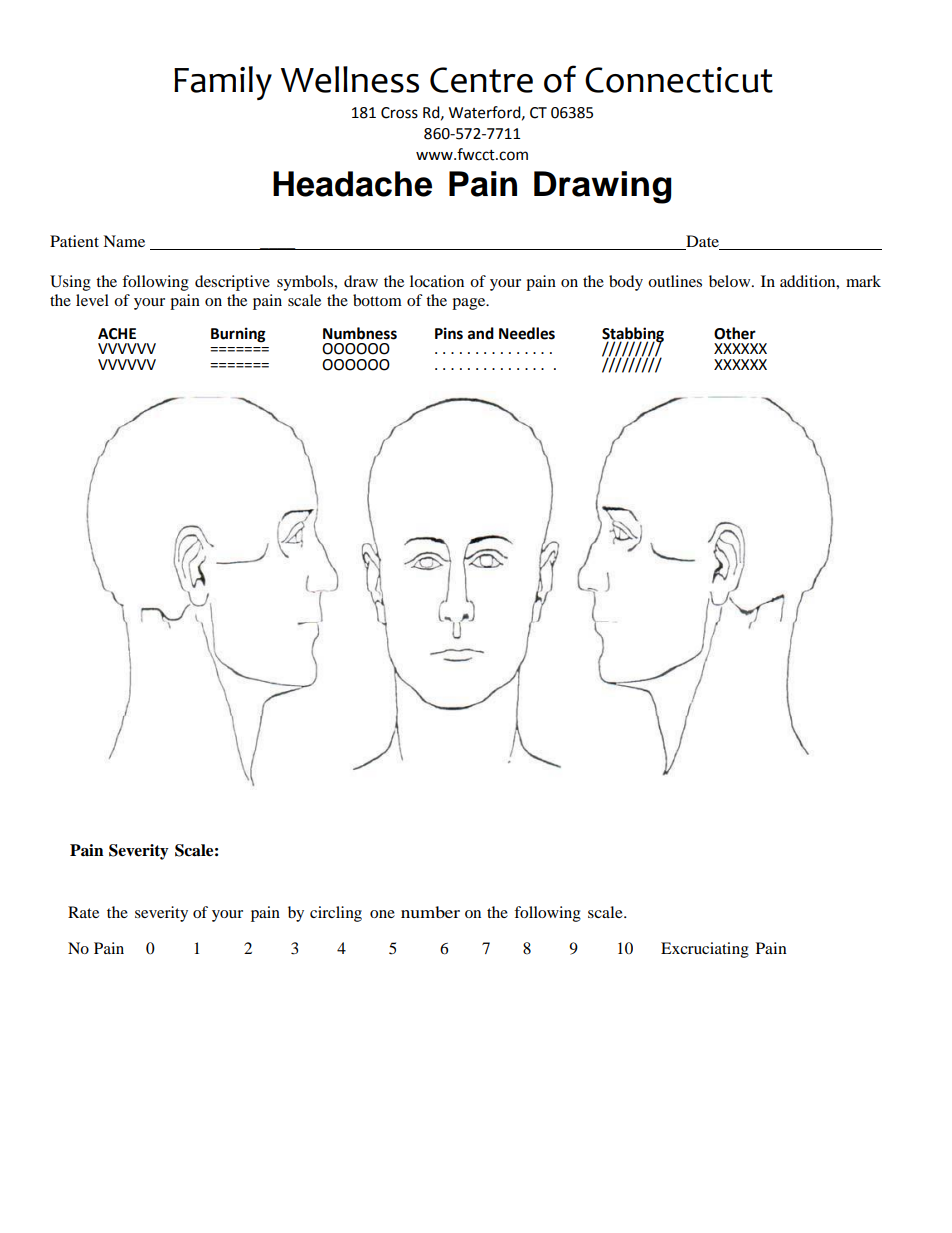 Image resolution: width=952 pixels, height=1233 pixels. Describe the element at coordinates (336, 914) in the screenshot. I see `circling` at that location.
